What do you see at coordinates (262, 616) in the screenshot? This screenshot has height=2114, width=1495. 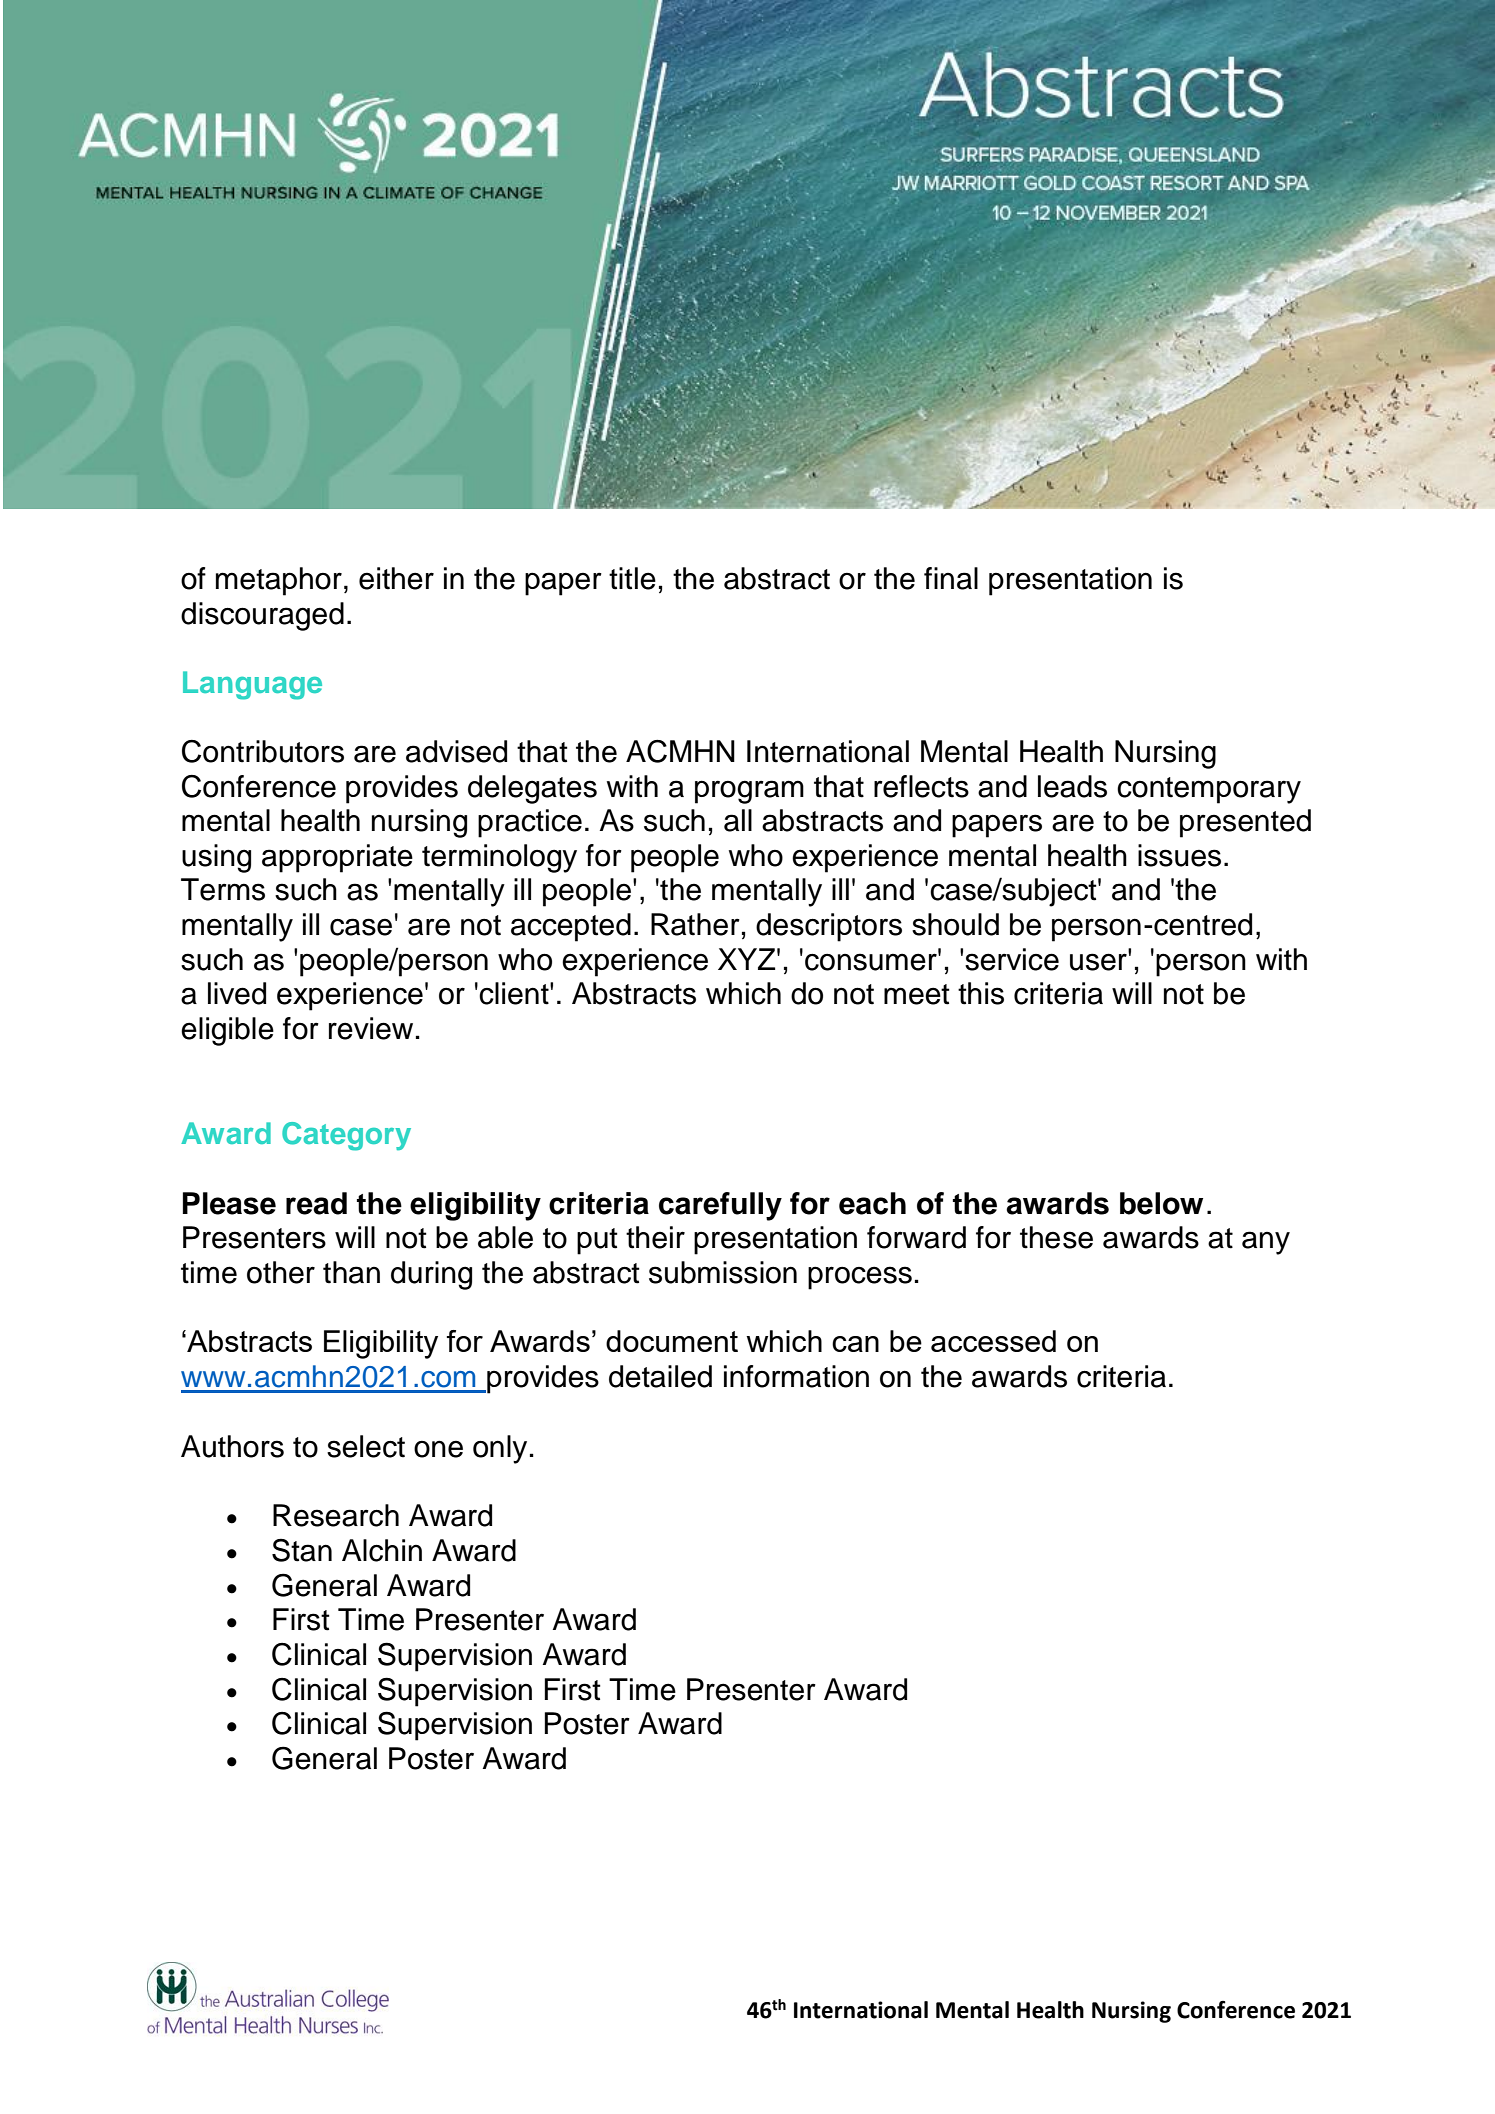 I see `discouraged` at bounding box center [262, 616].
